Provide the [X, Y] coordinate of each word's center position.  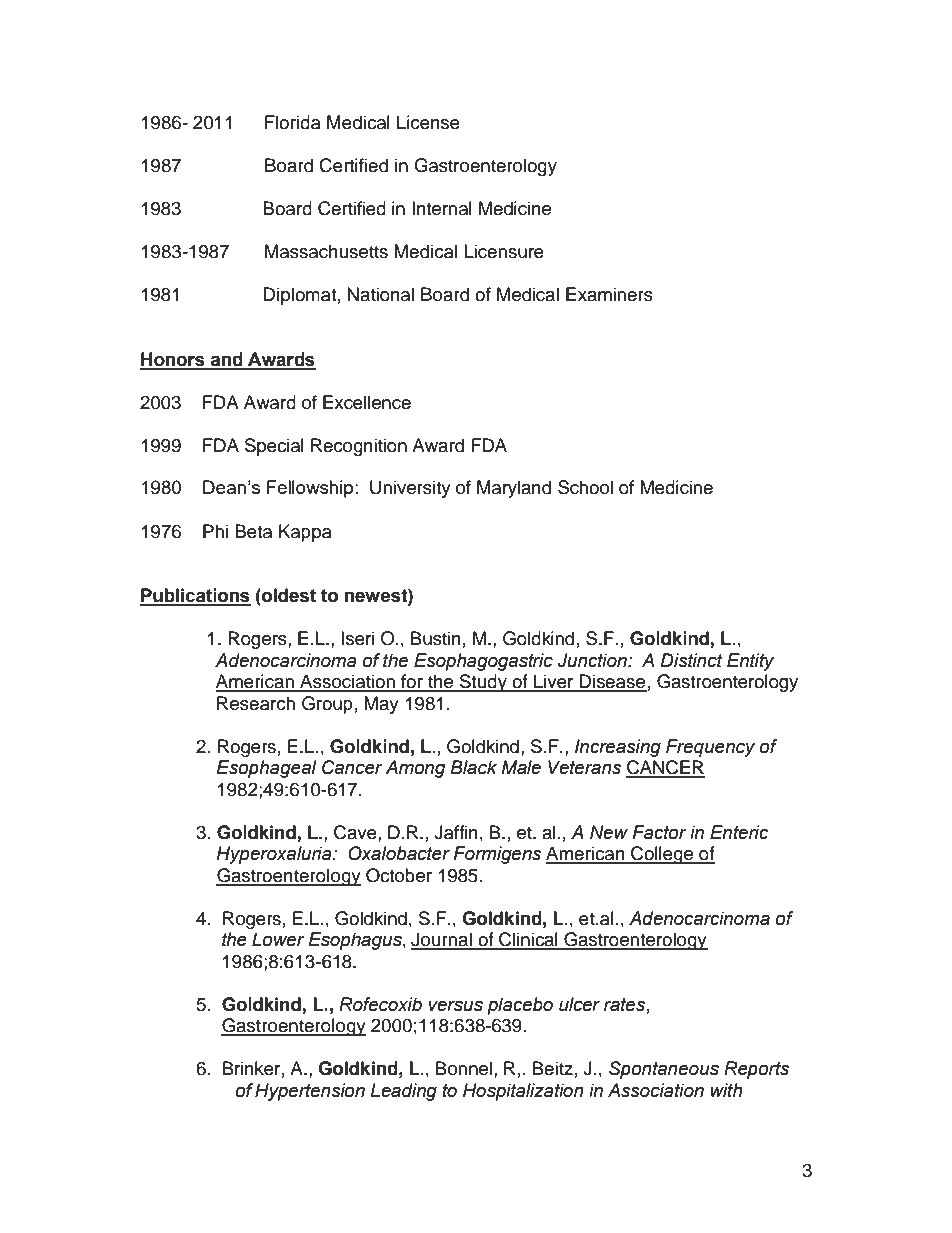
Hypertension [310, 1092]
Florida [293, 122]
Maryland [514, 489]
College [662, 855]
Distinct [691, 660]
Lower [278, 939]
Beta [253, 531]
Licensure [504, 251]
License [428, 122]
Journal [442, 940]
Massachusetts [326, 251]
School [585, 487]
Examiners [609, 294]
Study [483, 683]
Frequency [710, 748]
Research [256, 703]
